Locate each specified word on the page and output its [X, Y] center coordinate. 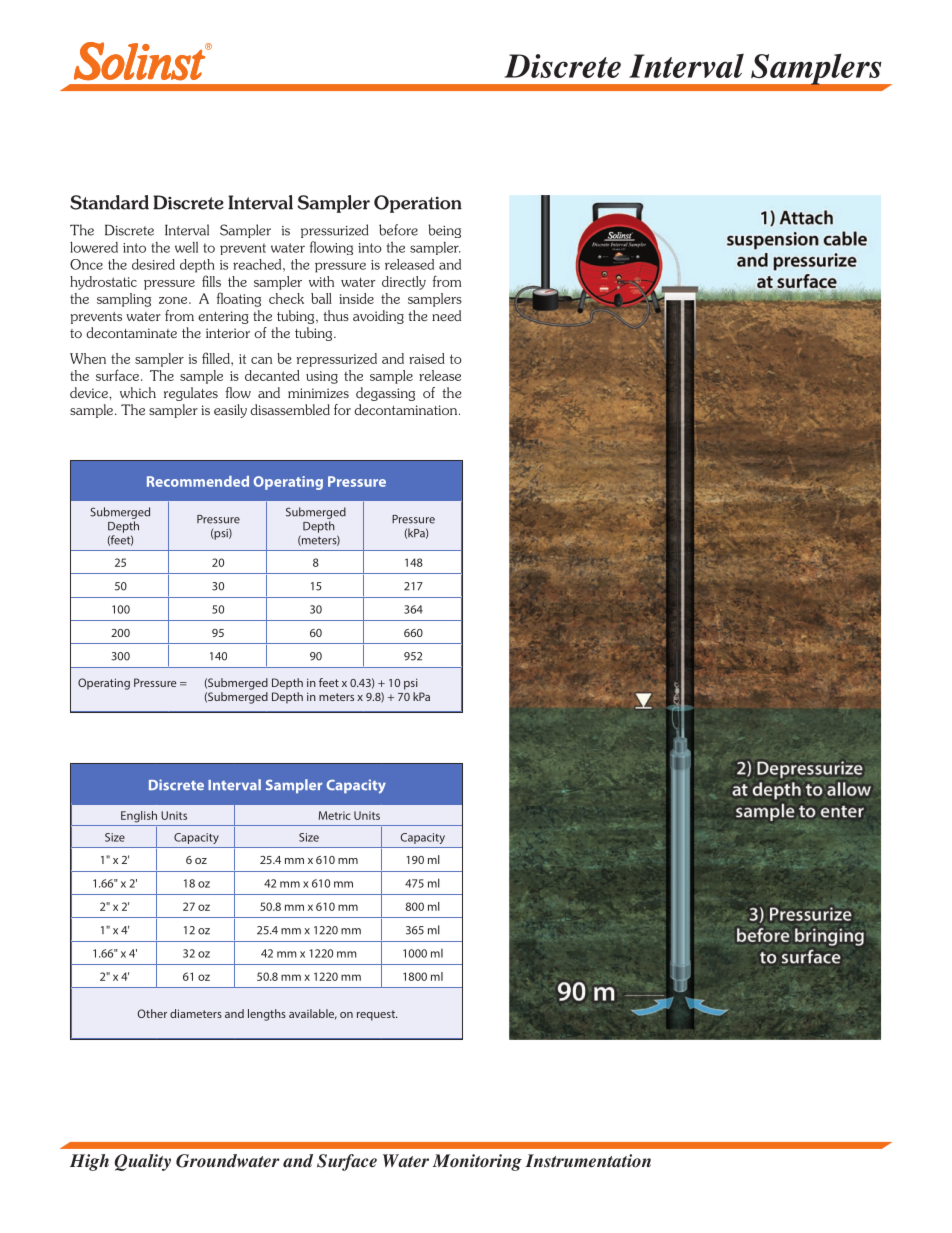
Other [152, 1013]
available [313, 1014]
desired [153, 264]
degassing [385, 394]
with [321, 281]
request [377, 1015]
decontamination [407, 409]
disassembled [290, 409]
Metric [335, 815]
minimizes [318, 393]
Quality [142, 1162]
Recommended [198, 481]
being [444, 231]
